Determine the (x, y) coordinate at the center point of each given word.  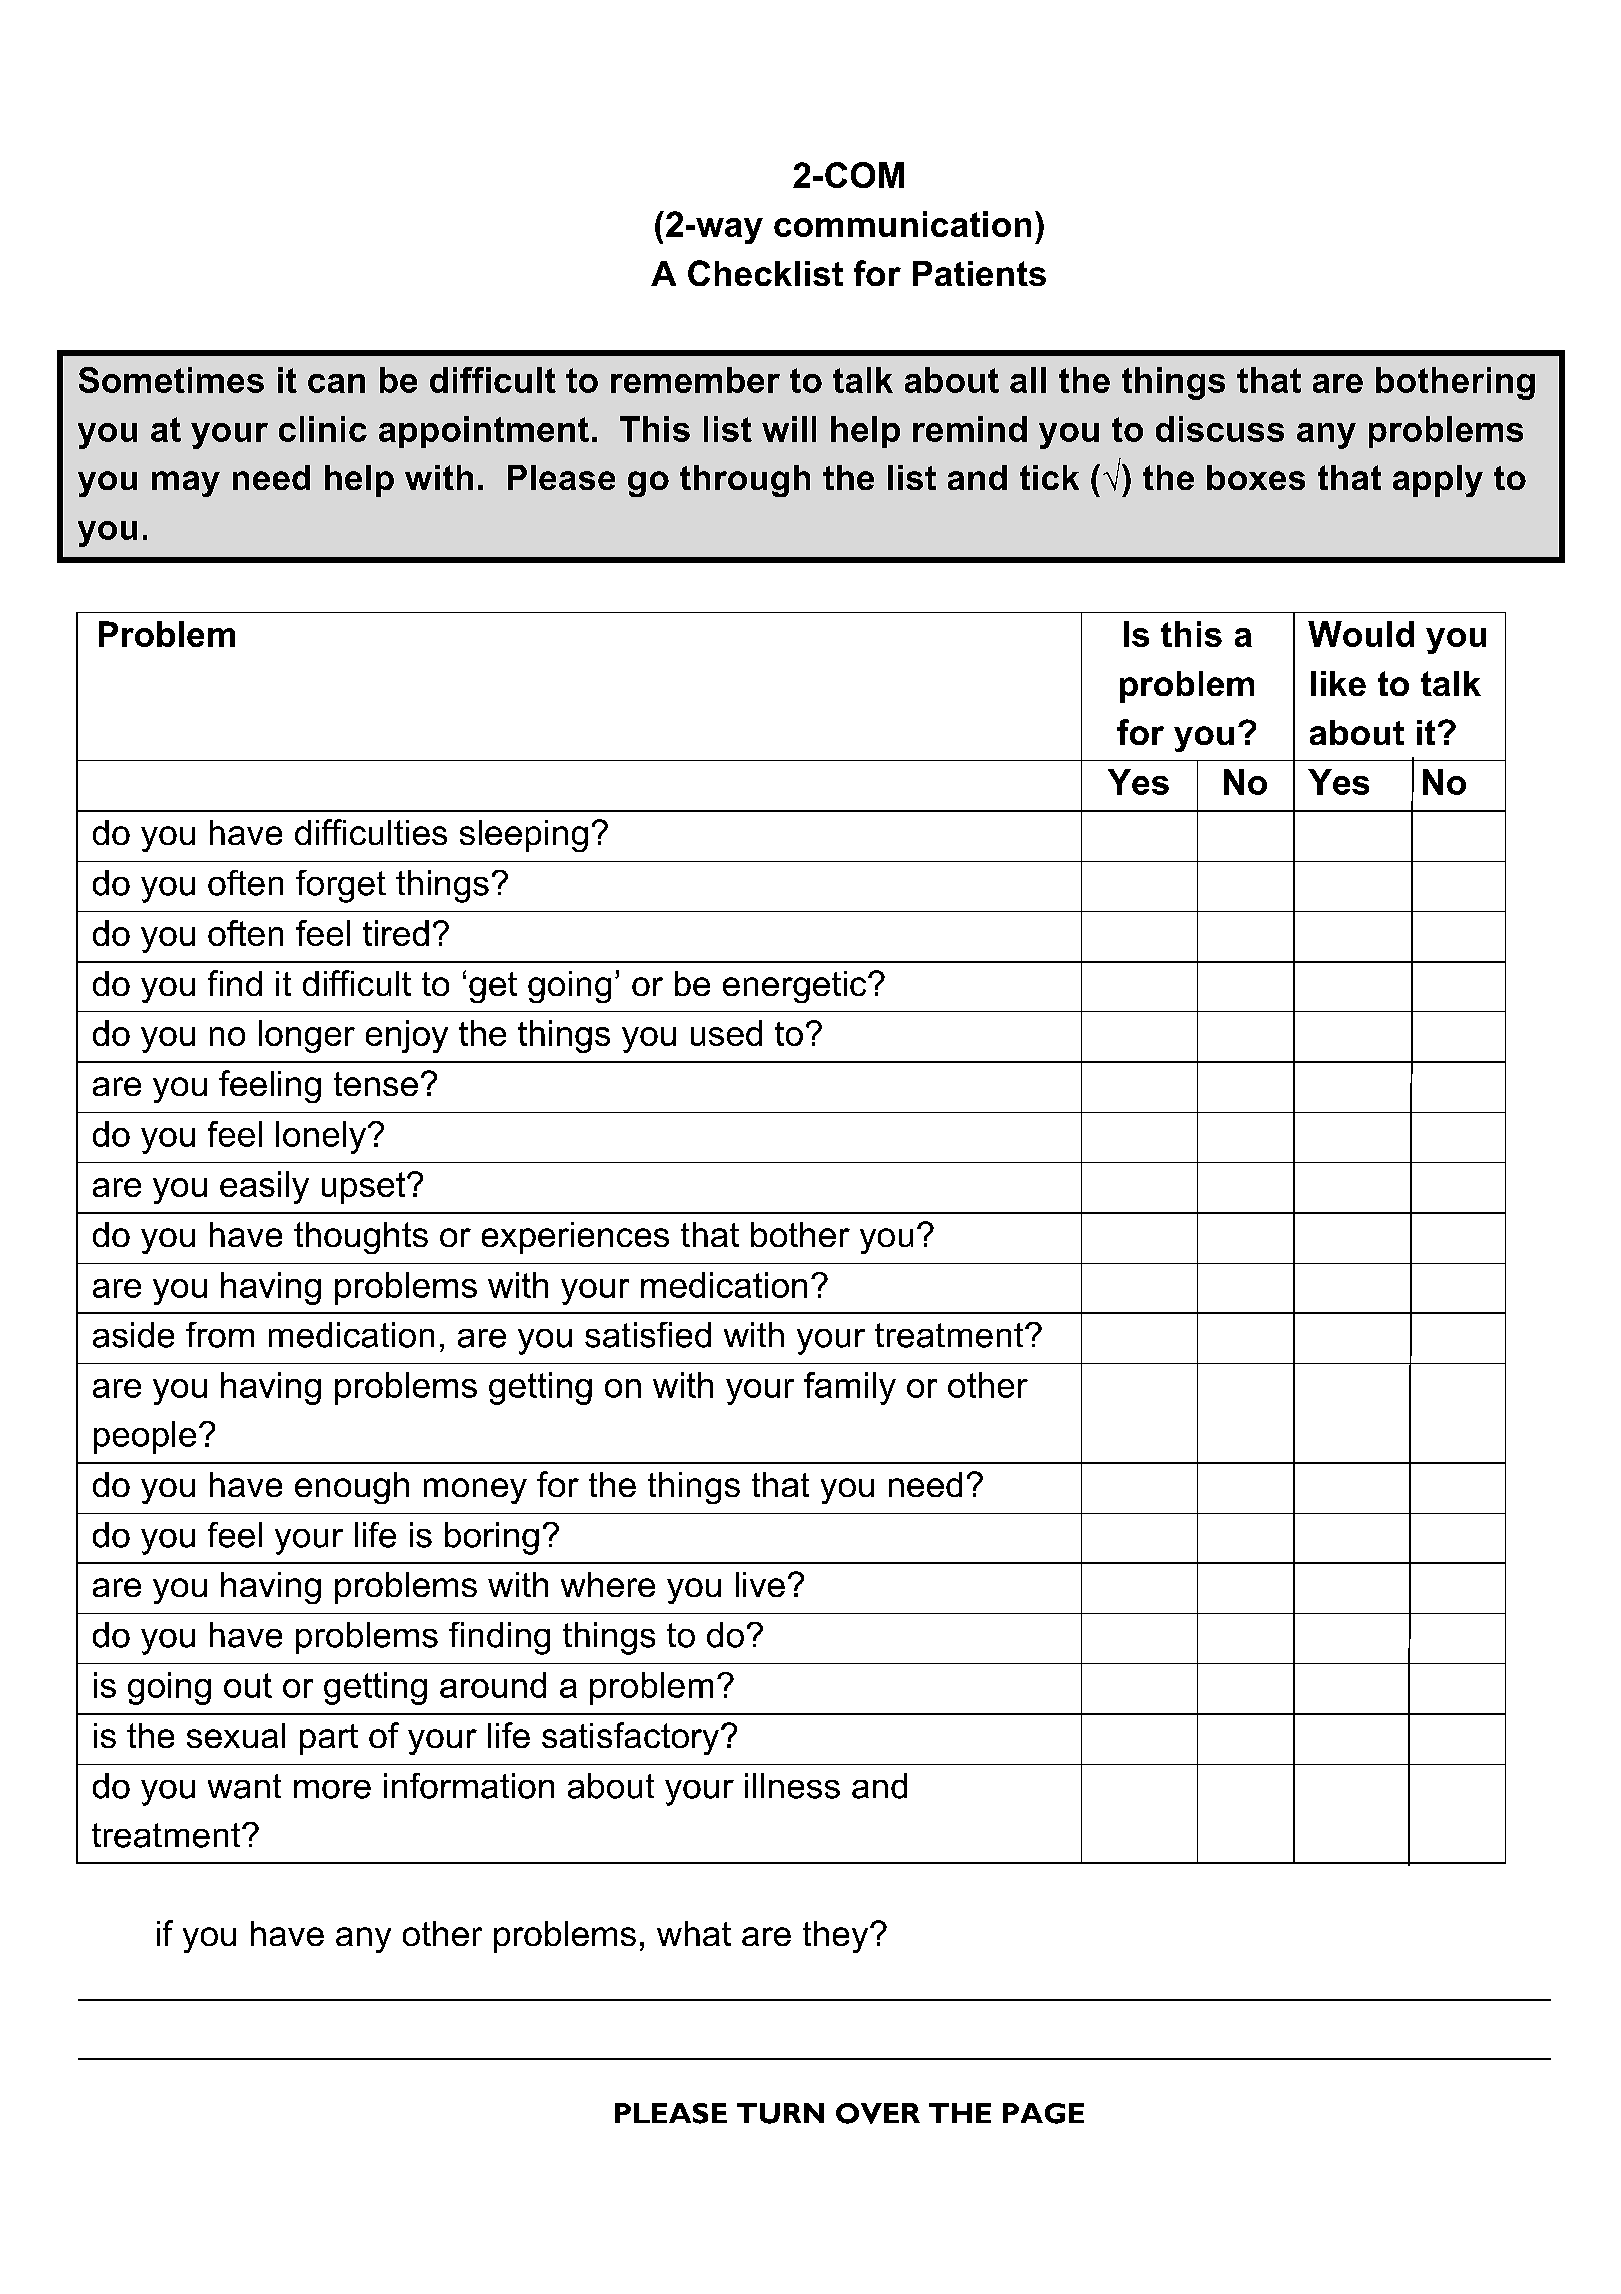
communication (902, 224)
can (336, 383)
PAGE (1043, 2113)
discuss (1220, 429)
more (332, 1789)
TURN (780, 2113)
